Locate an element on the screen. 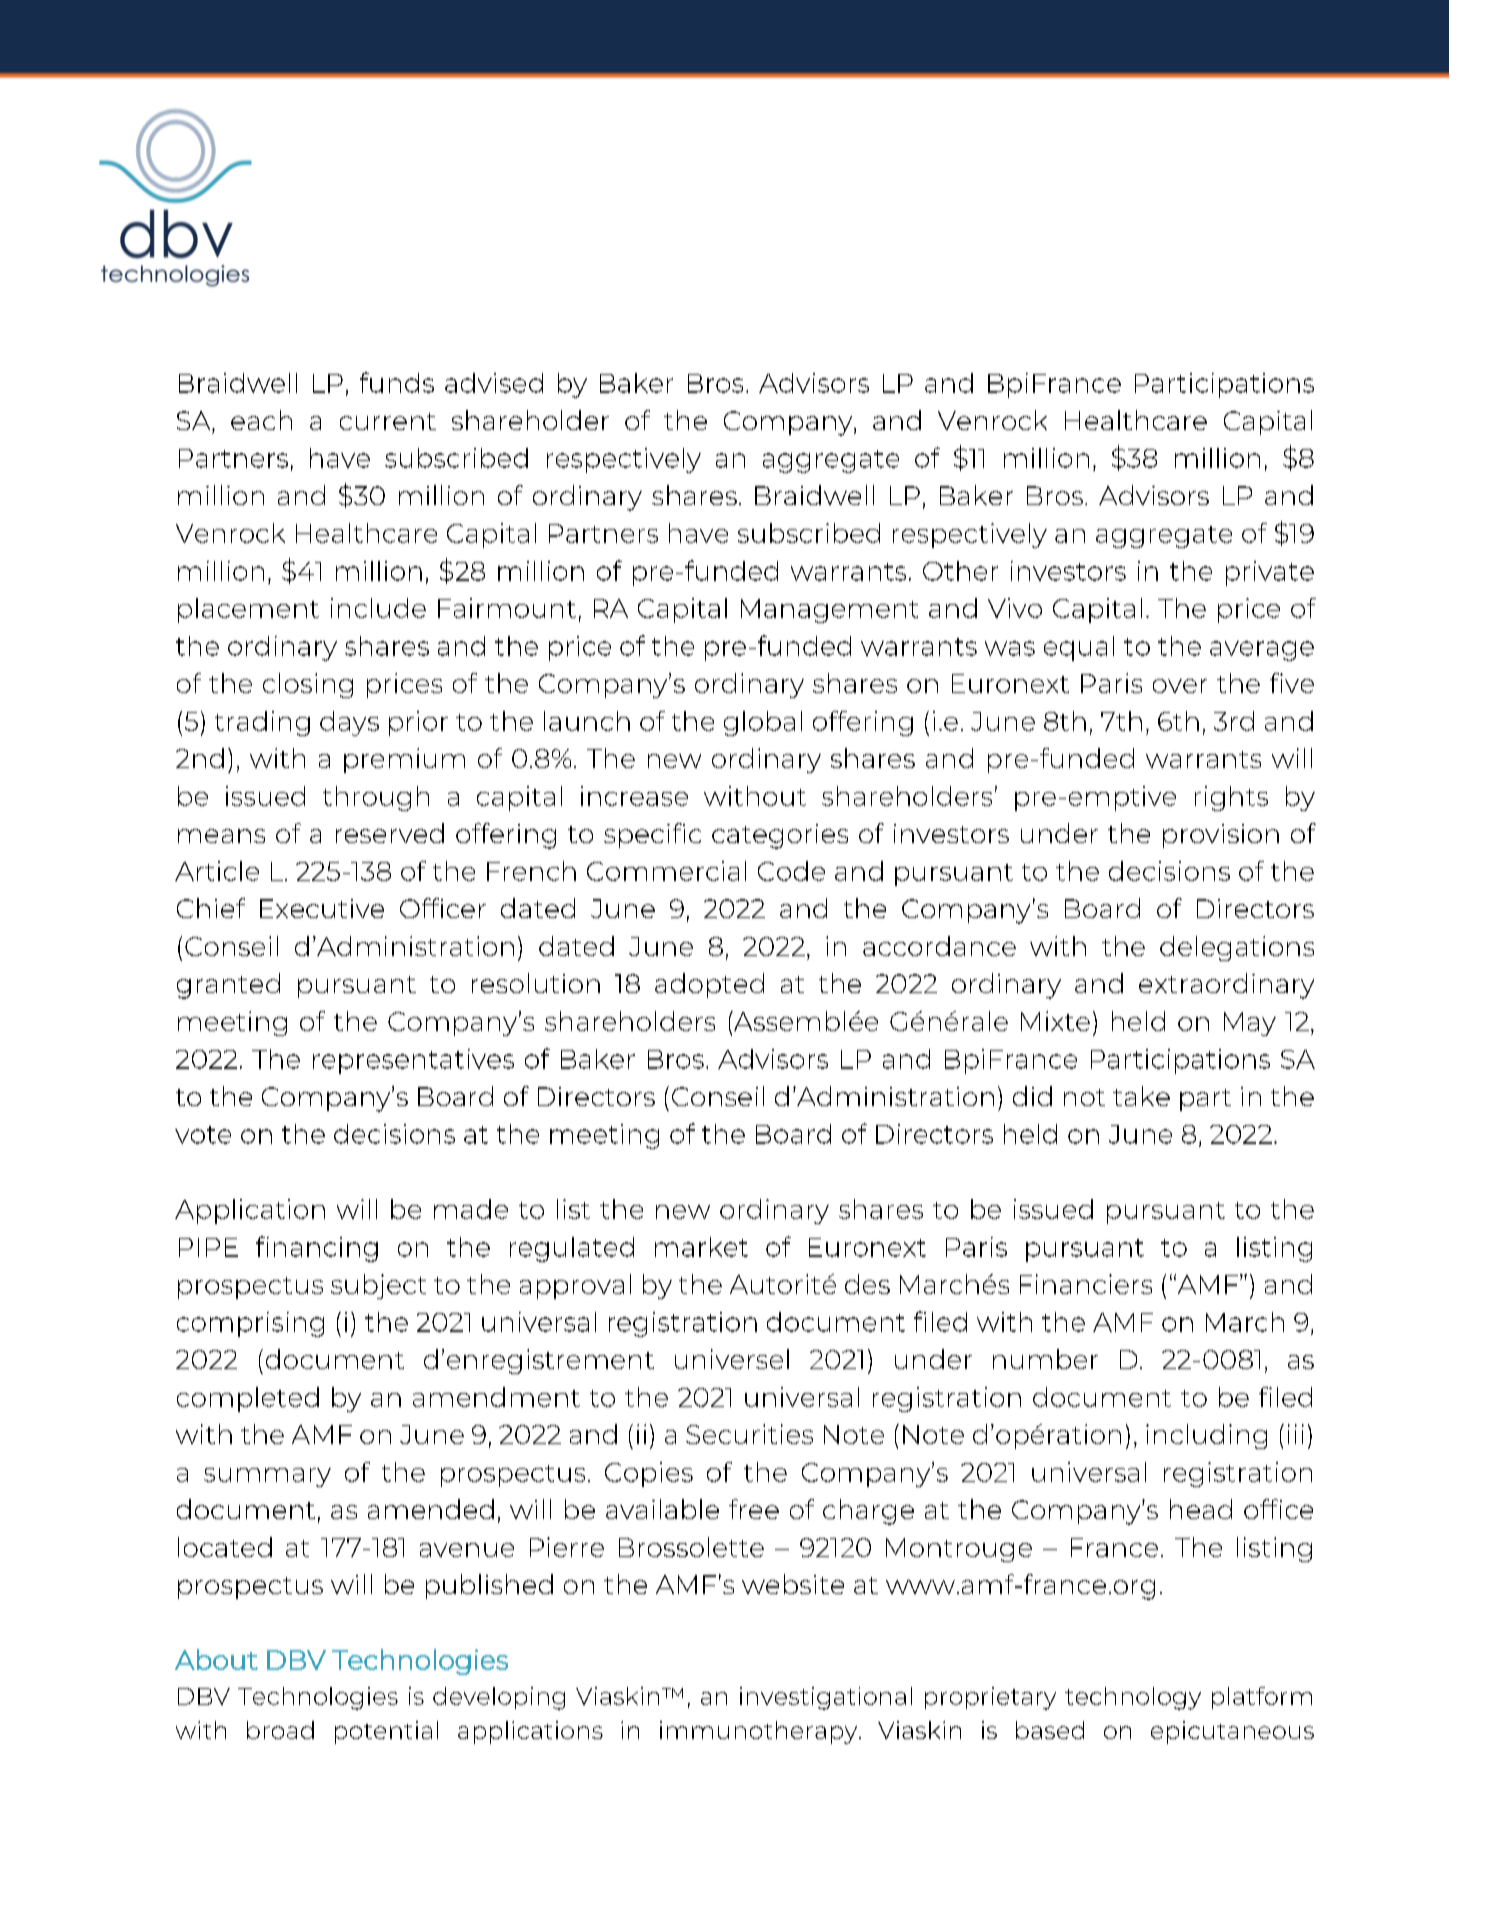 The image size is (1490, 1929). current is located at coordinates (388, 421).
